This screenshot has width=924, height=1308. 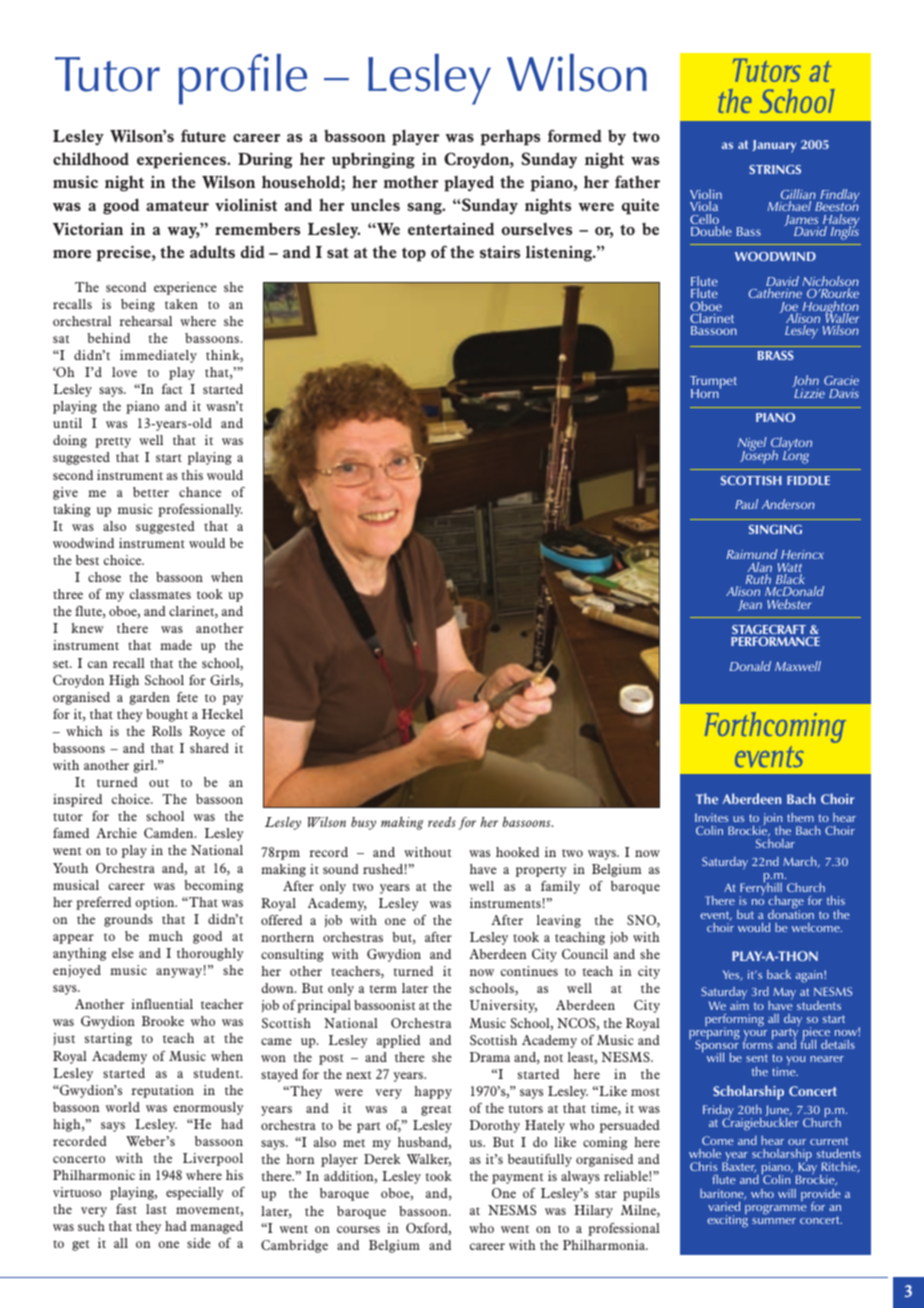 I want to click on reeds, so click(x=442, y=822).
